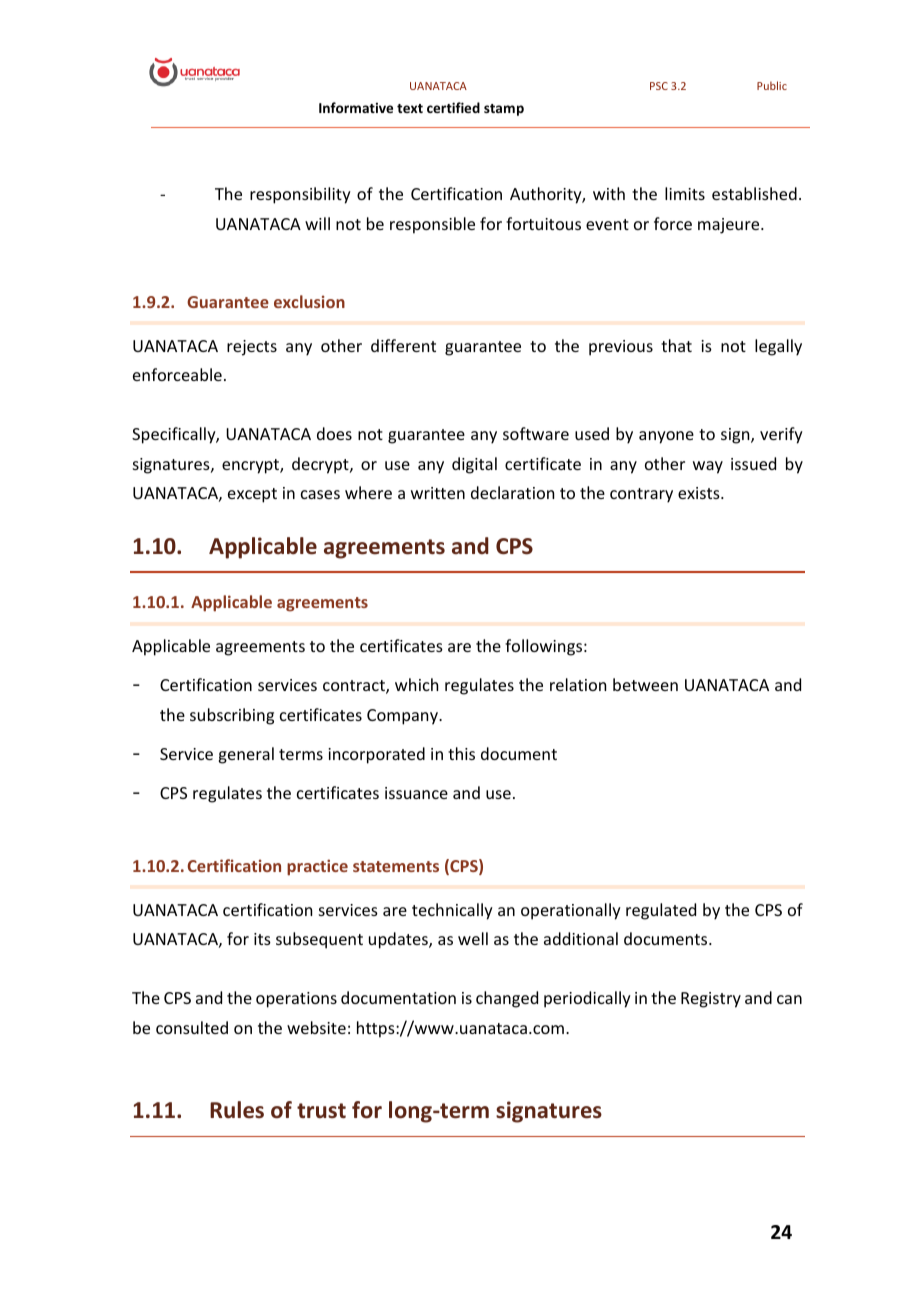 Image resolution: width=924 pixels, height=1308 pixels. I want to click on Rules, so click(237, 1110).
